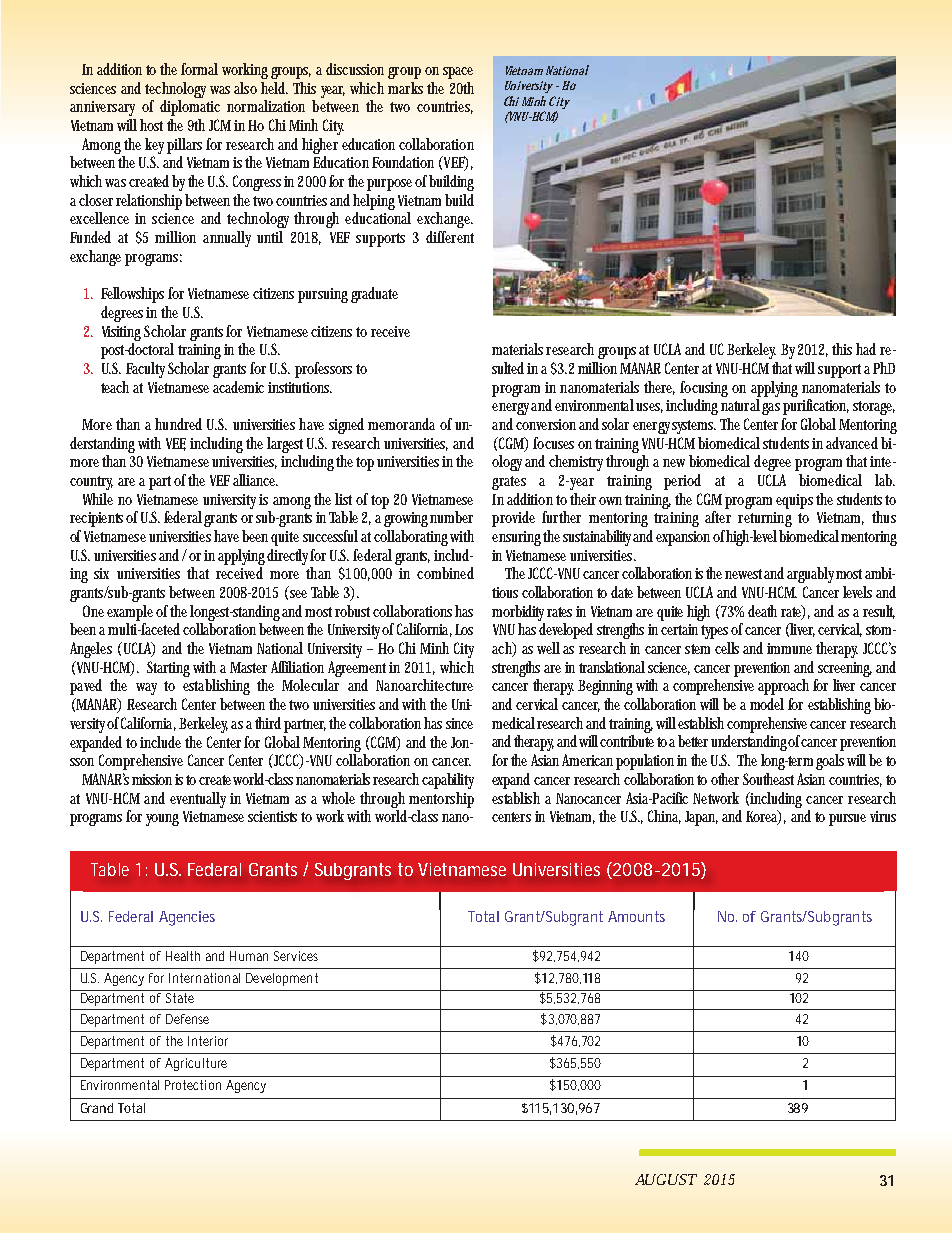 This screenshot has height=1233, width=952. Describe the element at coordinates (190, 108) in the screenshot. I see `diplomatic` at that location.
